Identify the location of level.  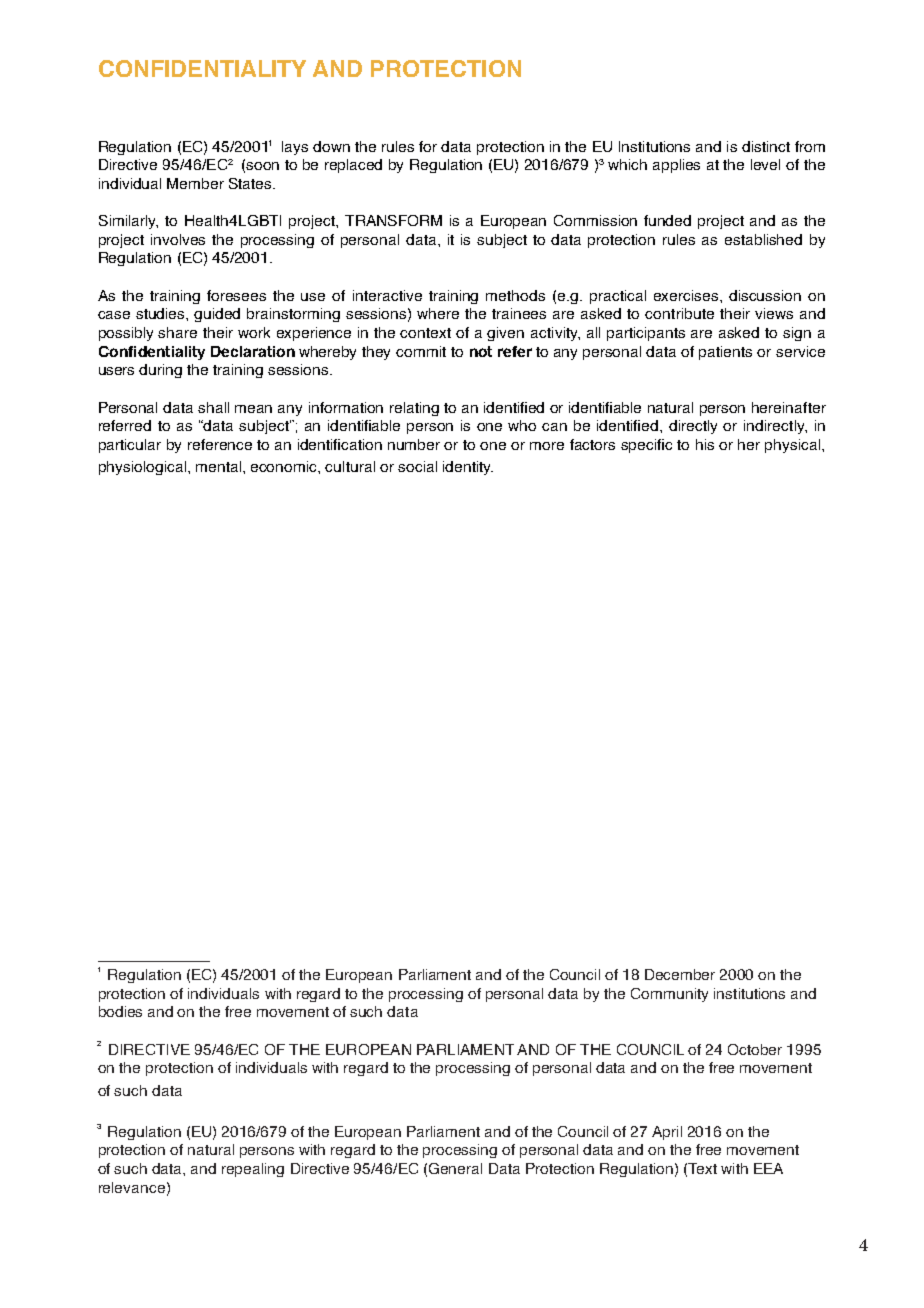
(765, 164).
